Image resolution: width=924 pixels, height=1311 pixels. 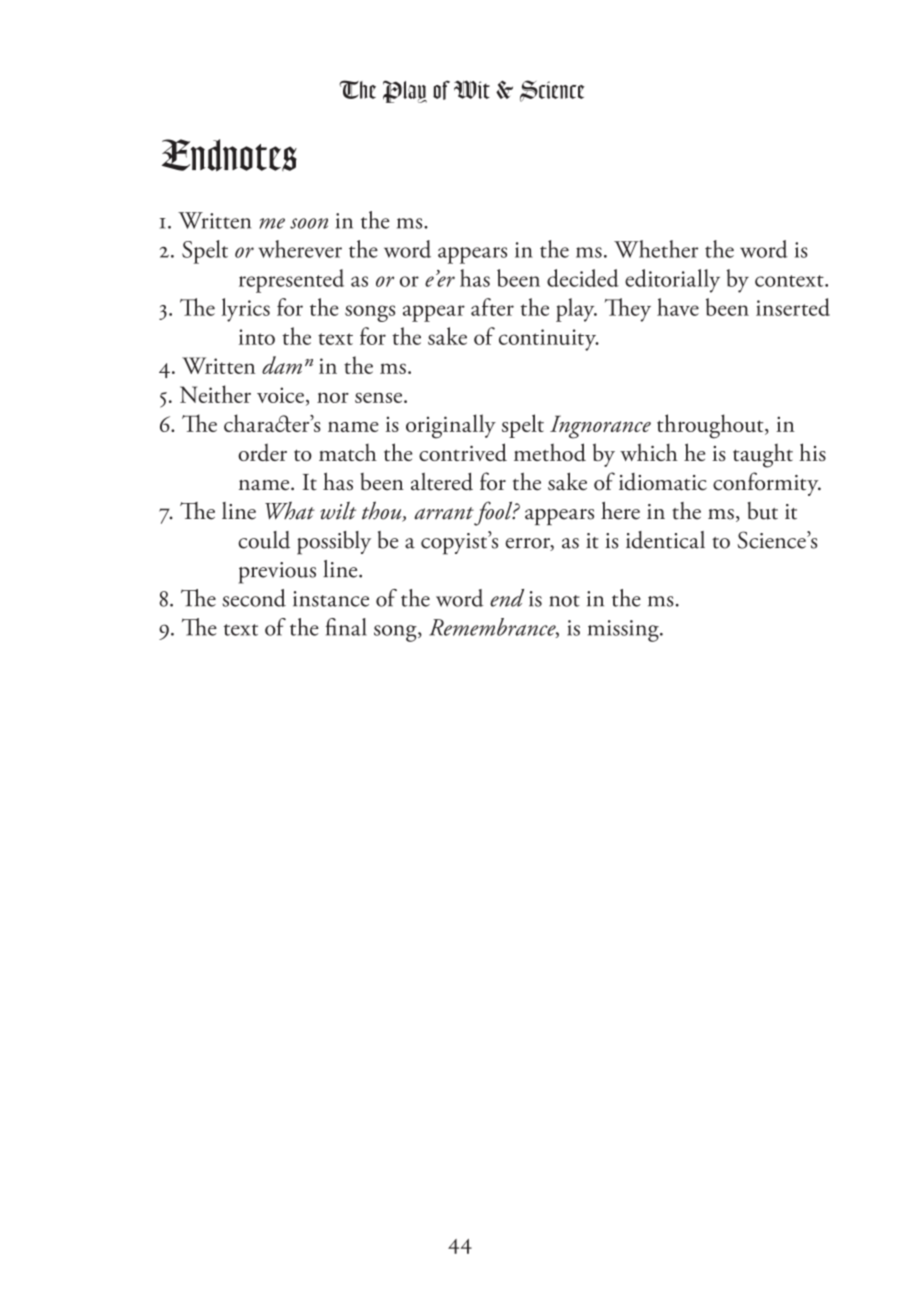 What do you see at coordinates (793, 307) in the screenshot?
I see `inserted` at bounding box center [793, 307].
